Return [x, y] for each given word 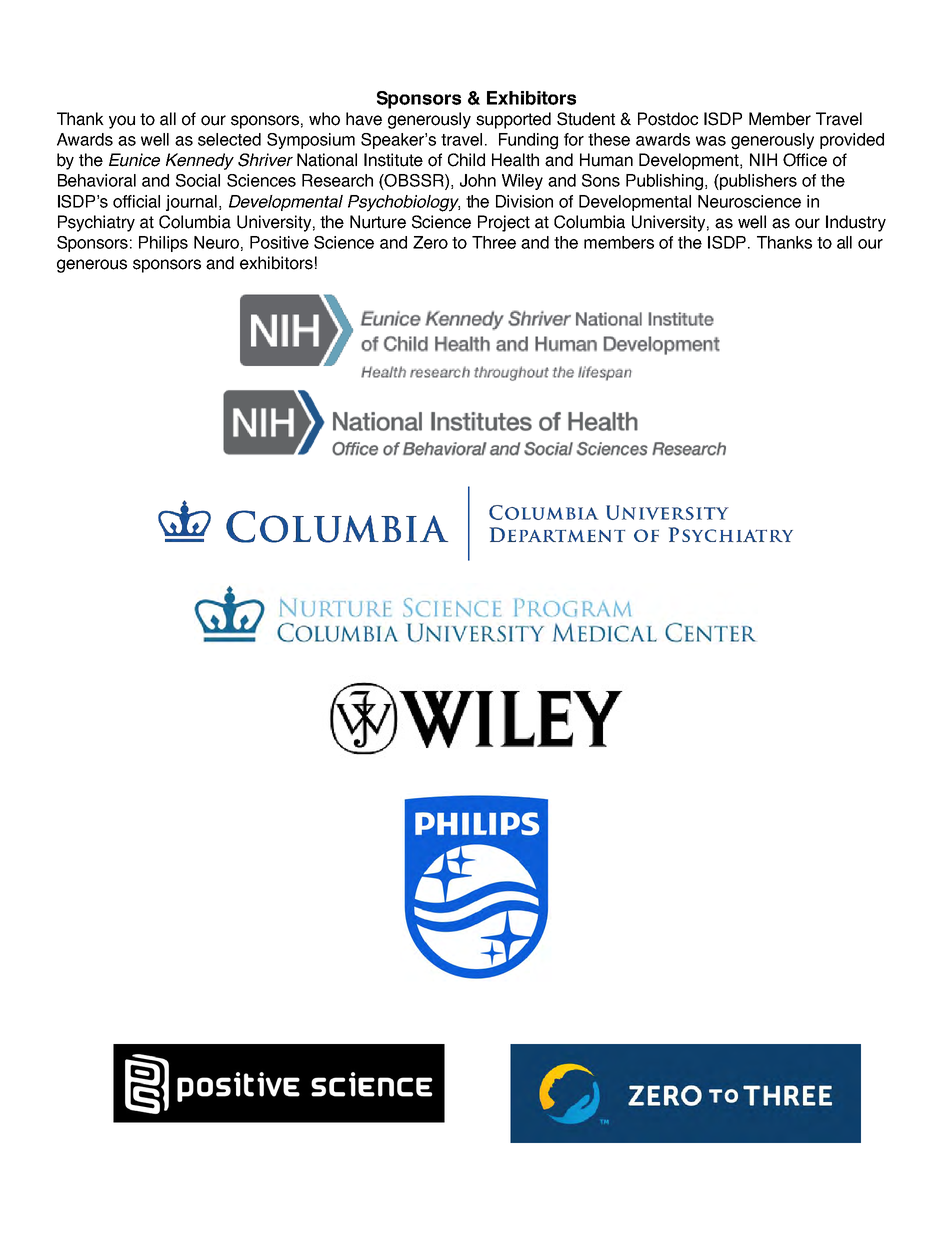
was [711, 141]
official [136, 201]
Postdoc [668, 119]
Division [524, 201]
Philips [163, 244]
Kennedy [200, 161]
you [122, 122]
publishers [757, 182]
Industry [856, 223]
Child [466, 160]
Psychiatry [96, 223]
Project [504, 223]
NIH [763, 159]
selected [229, 139]
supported [513, 120]
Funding [528, 141]
